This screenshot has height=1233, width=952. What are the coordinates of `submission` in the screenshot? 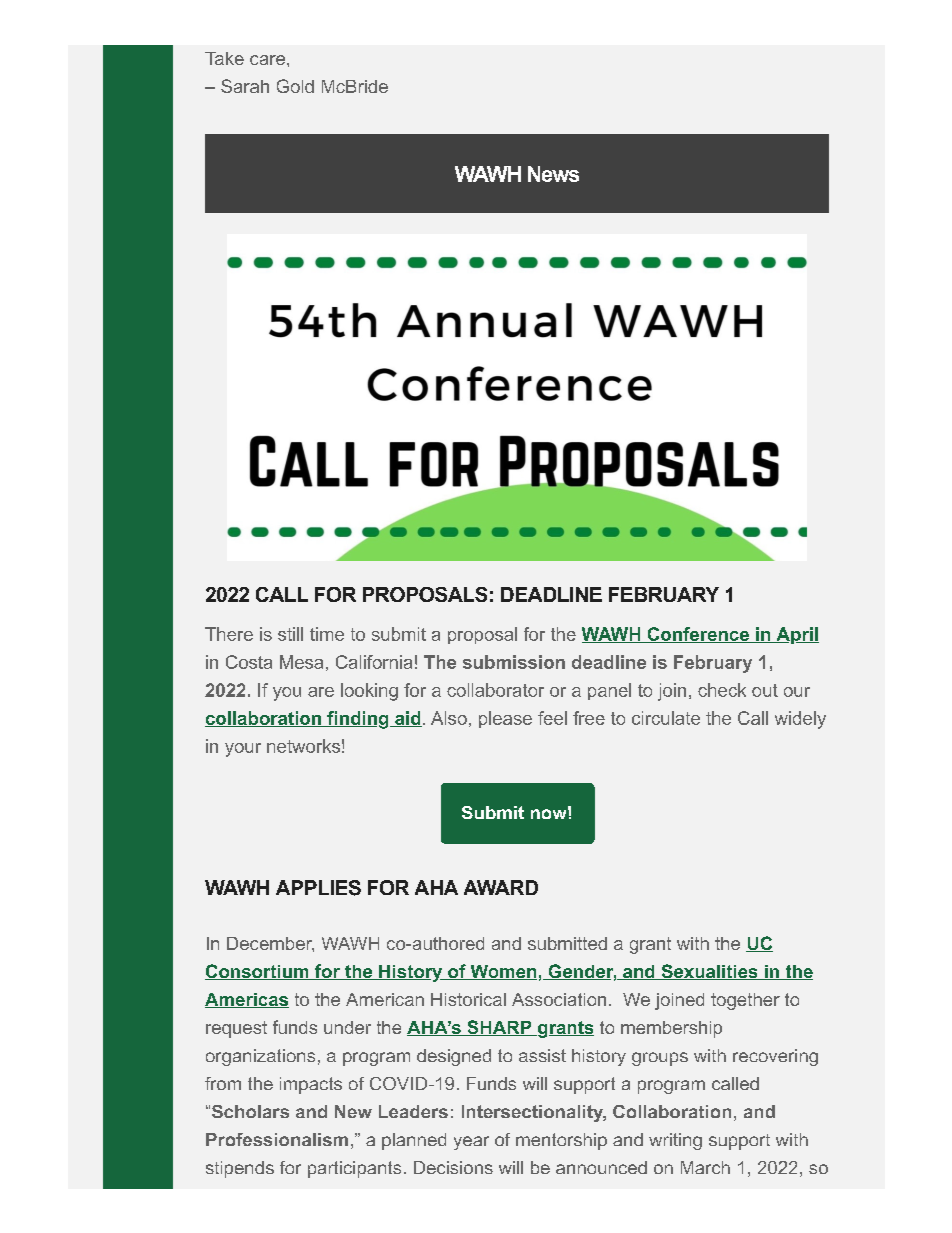 It's located at (514, 662).
